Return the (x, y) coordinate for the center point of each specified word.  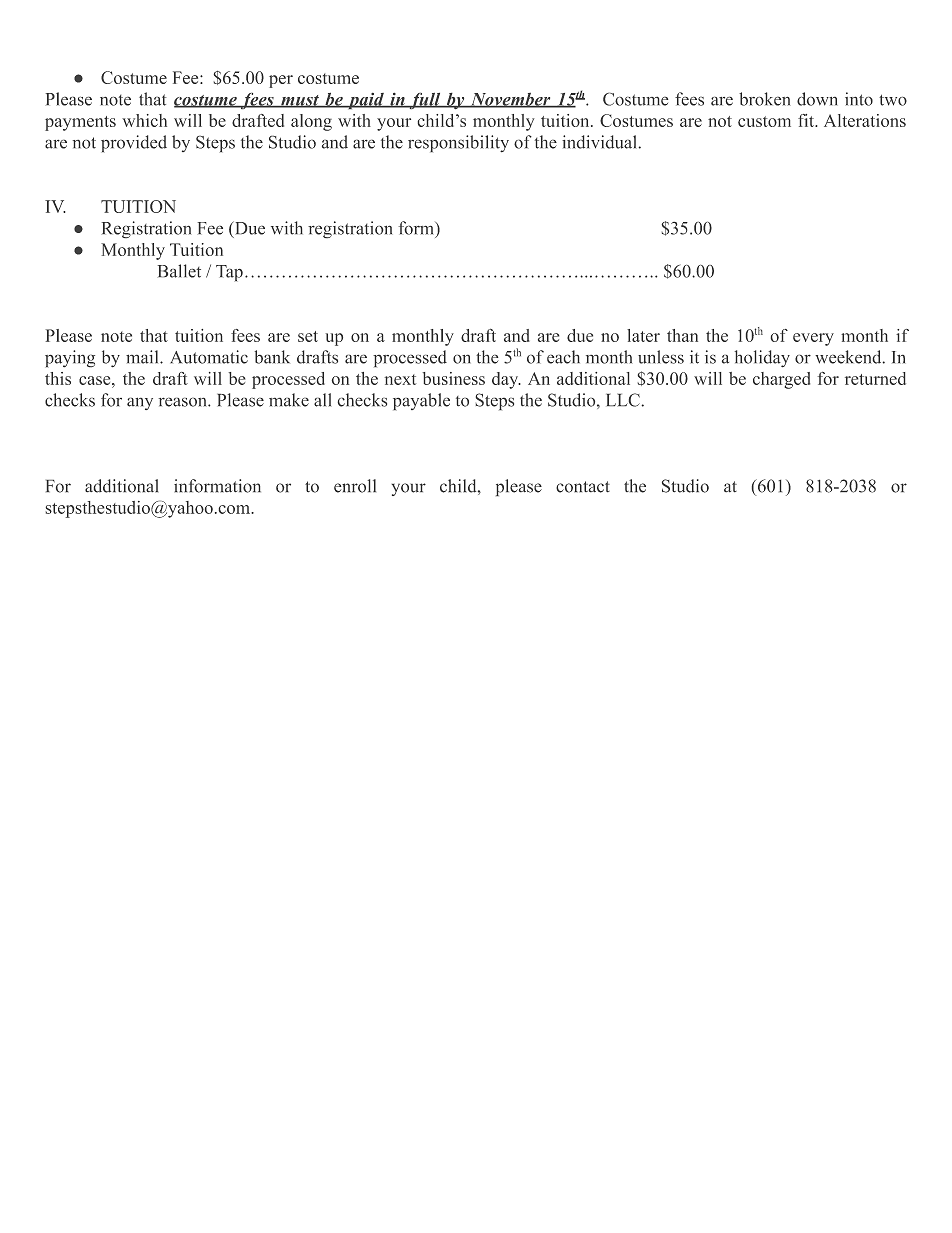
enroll (355, 486)
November (510, 100)
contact (583, 487)
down (817, 99)
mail (143, 357)
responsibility (458, 143)
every (813, 339)
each (563, 357)
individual (599, 142)
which (144, 120)
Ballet (179, 271)
